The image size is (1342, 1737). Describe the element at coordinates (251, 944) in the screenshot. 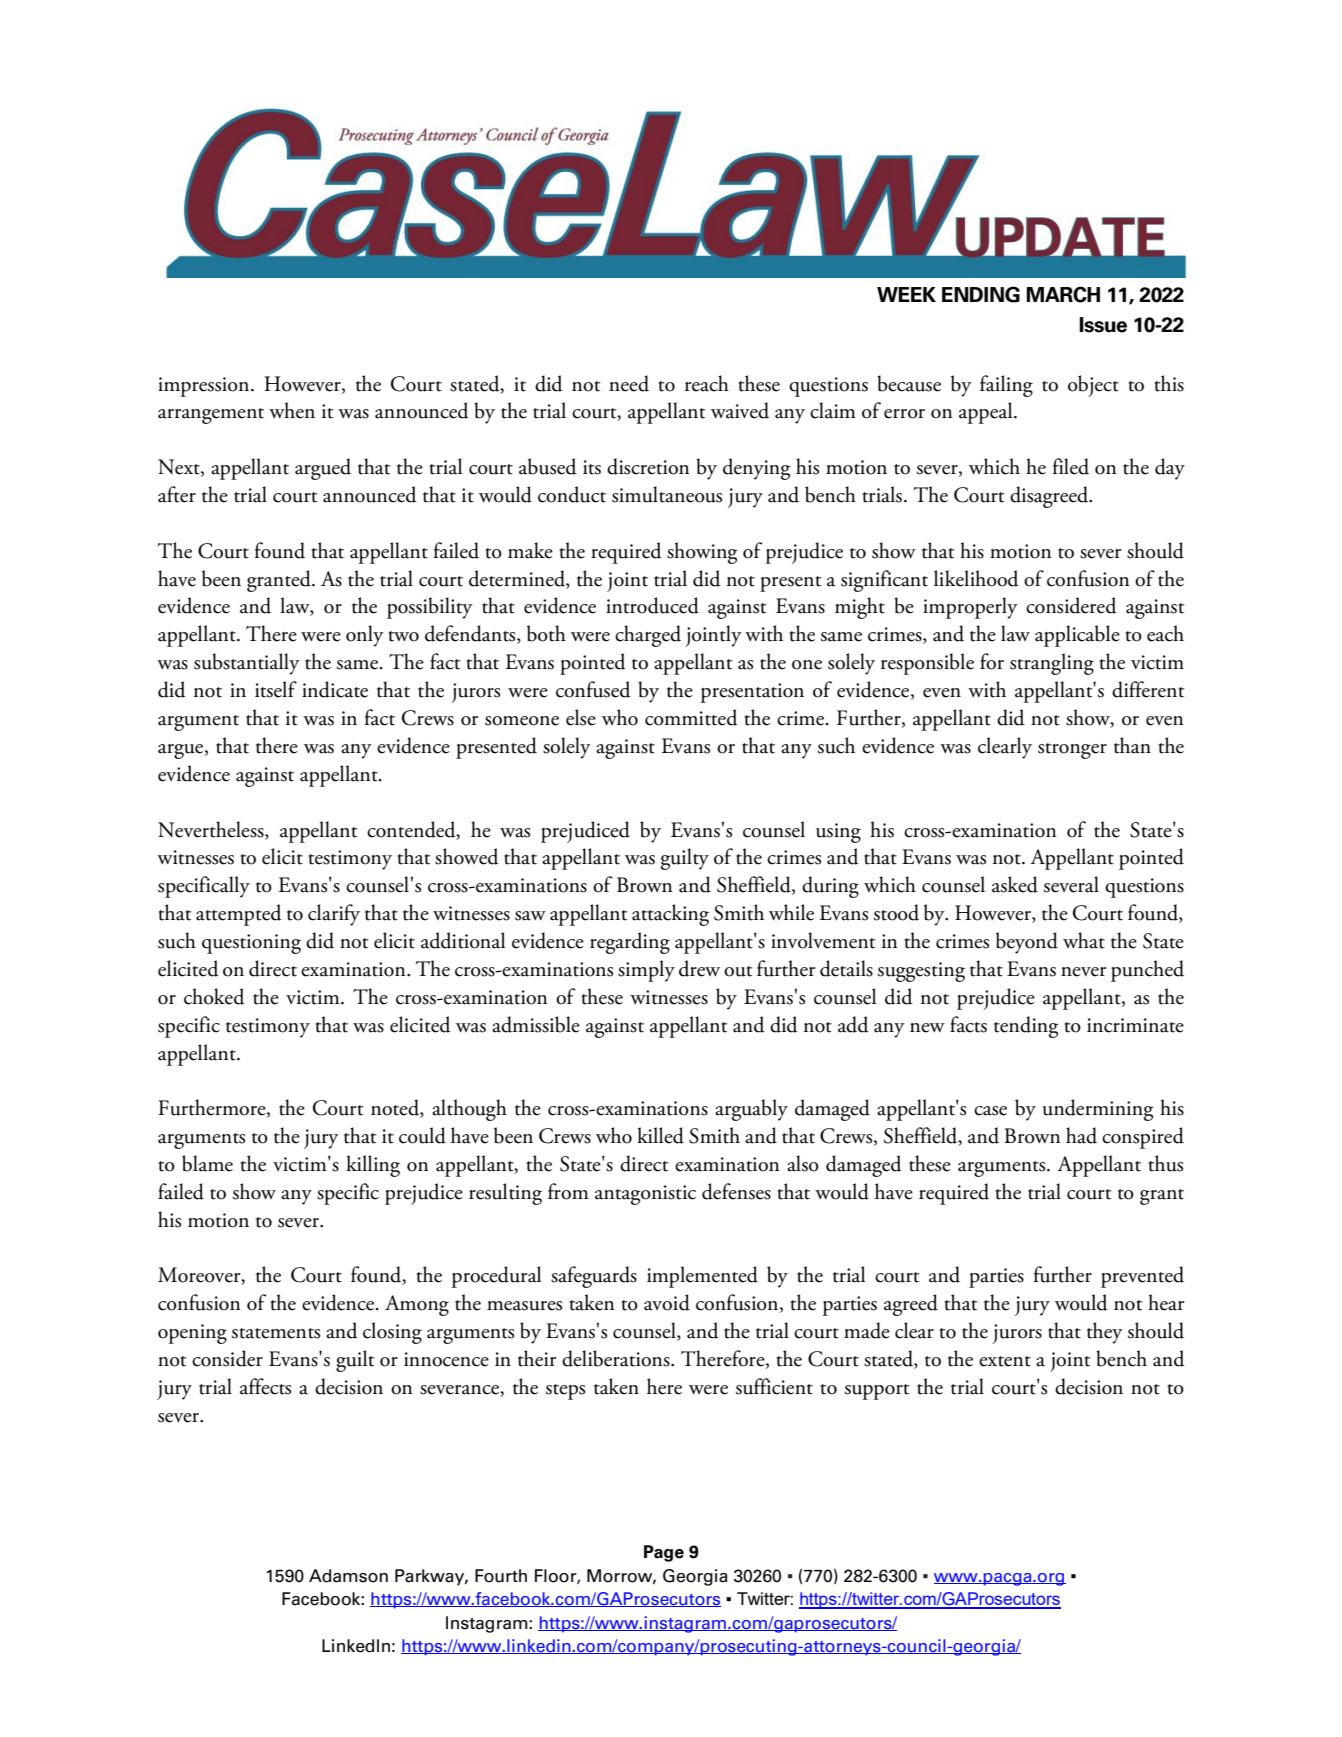

I see `questioning` at that location.
